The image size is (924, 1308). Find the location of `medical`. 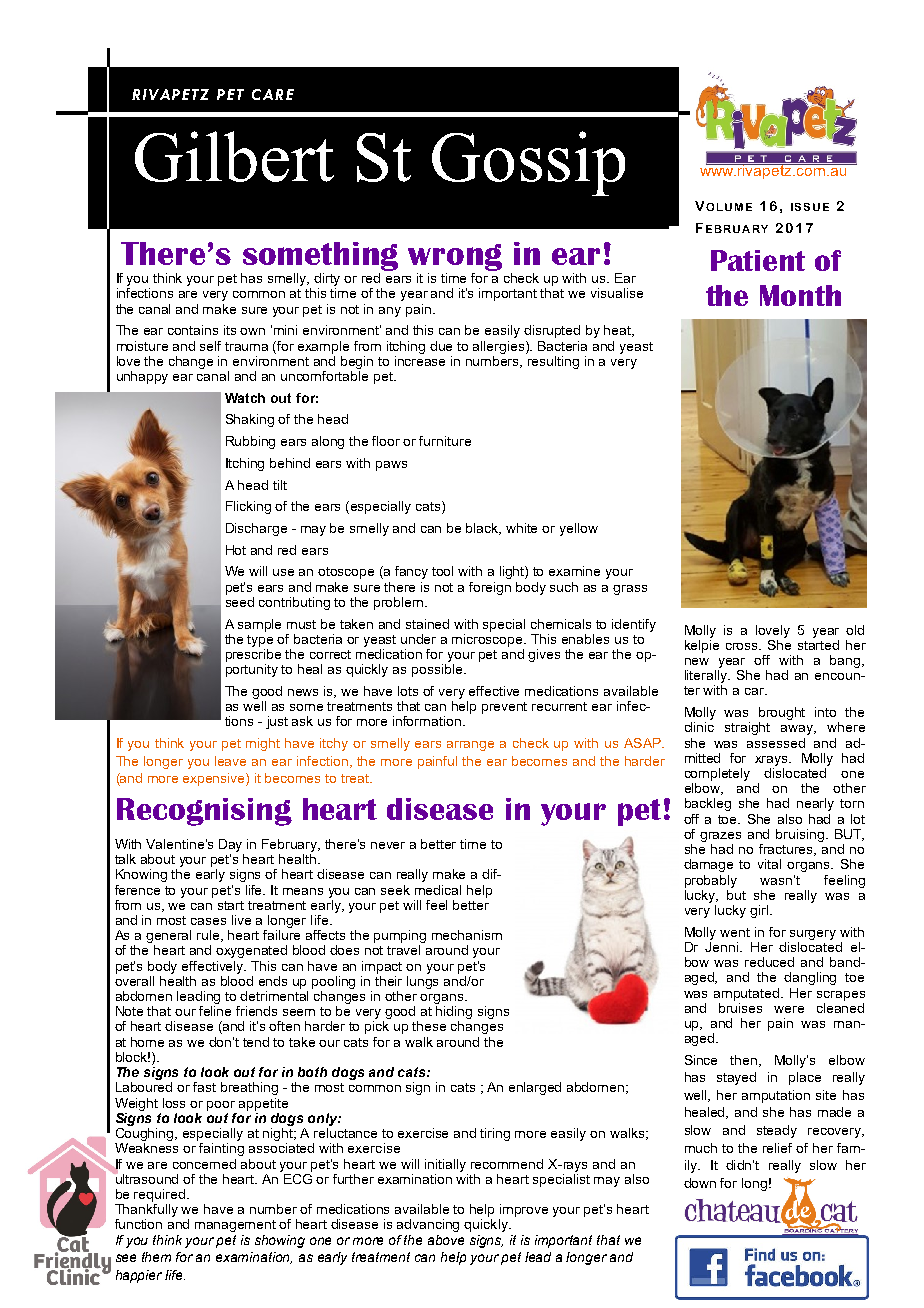

medical is located at coordinates (438, 890).
